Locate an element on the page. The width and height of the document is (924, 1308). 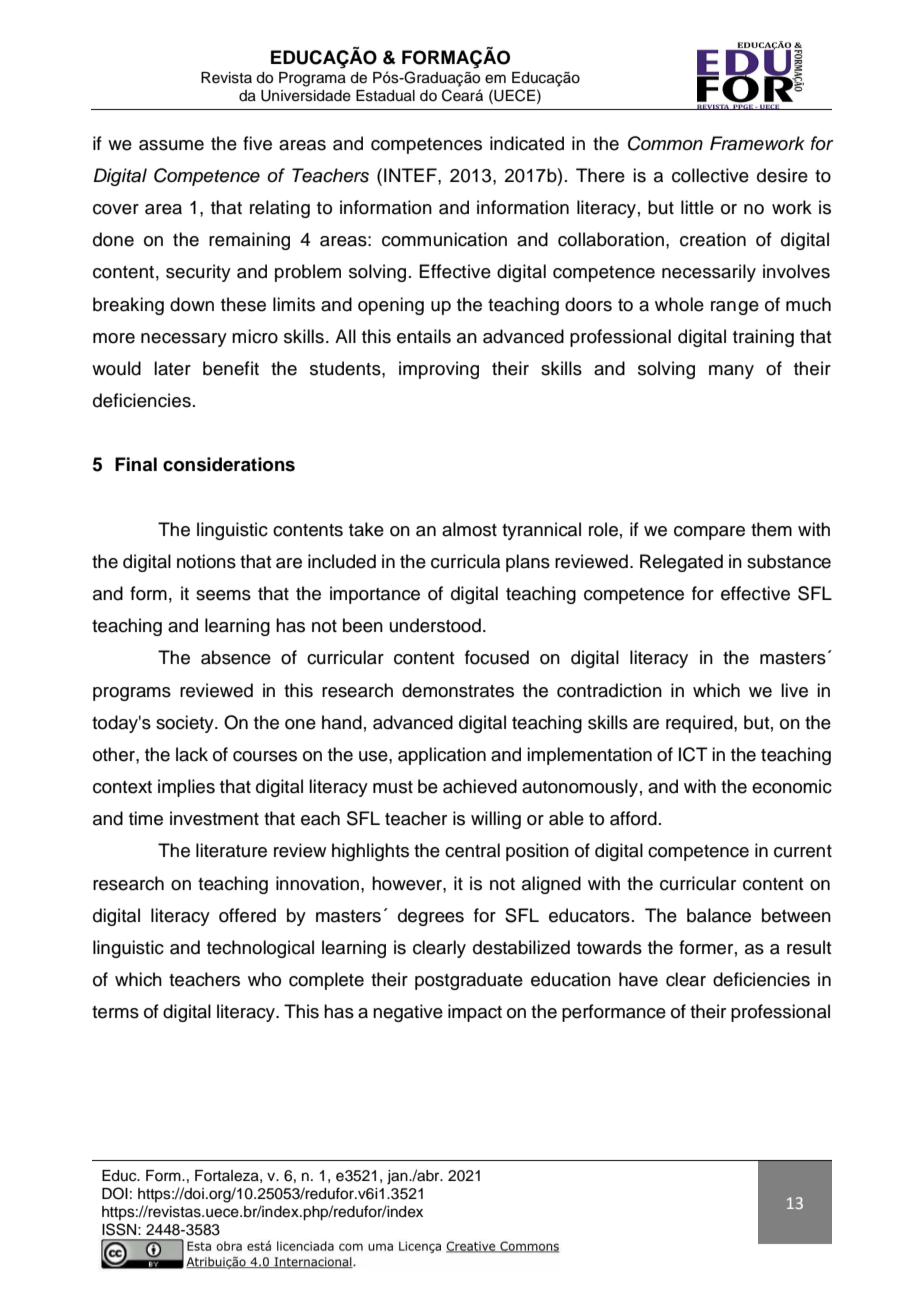
assume is located at coordinates (171, 145).
